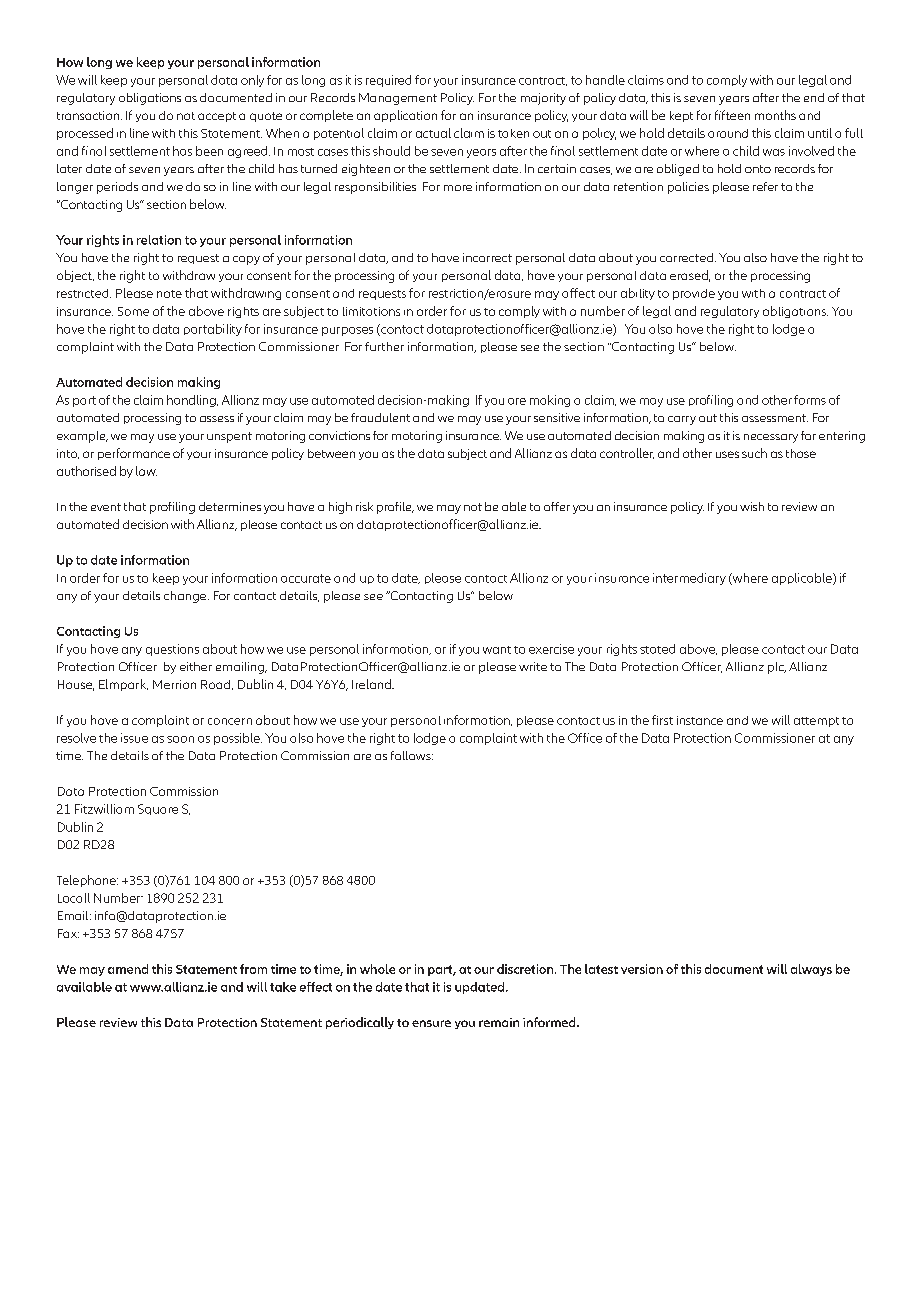 This image has width=924, height=1296. Describe the element at coordinates (775, 115) in the image. I see `months` at that location.
